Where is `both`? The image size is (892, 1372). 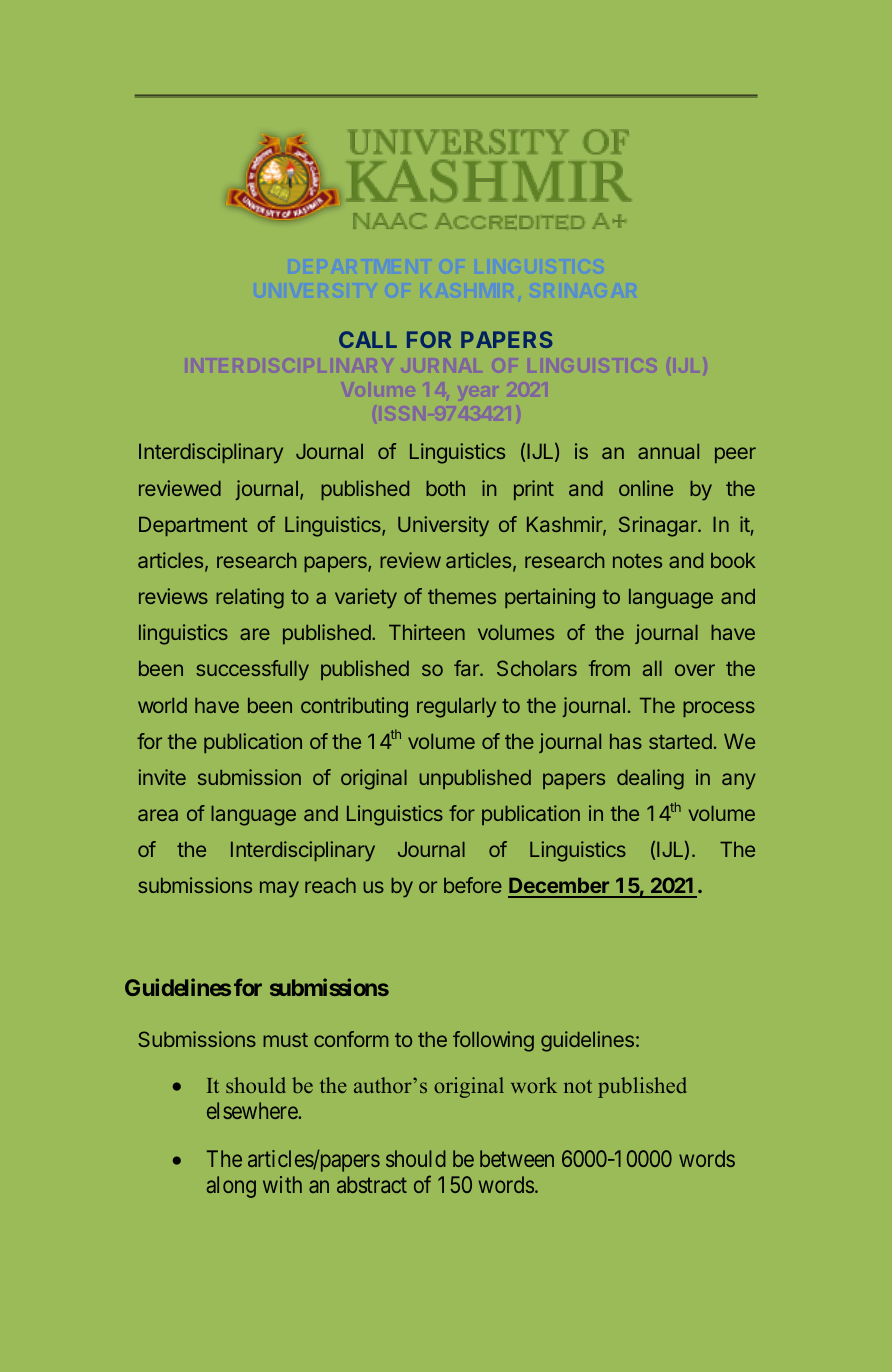 both is located at coordinates (445, 488).
